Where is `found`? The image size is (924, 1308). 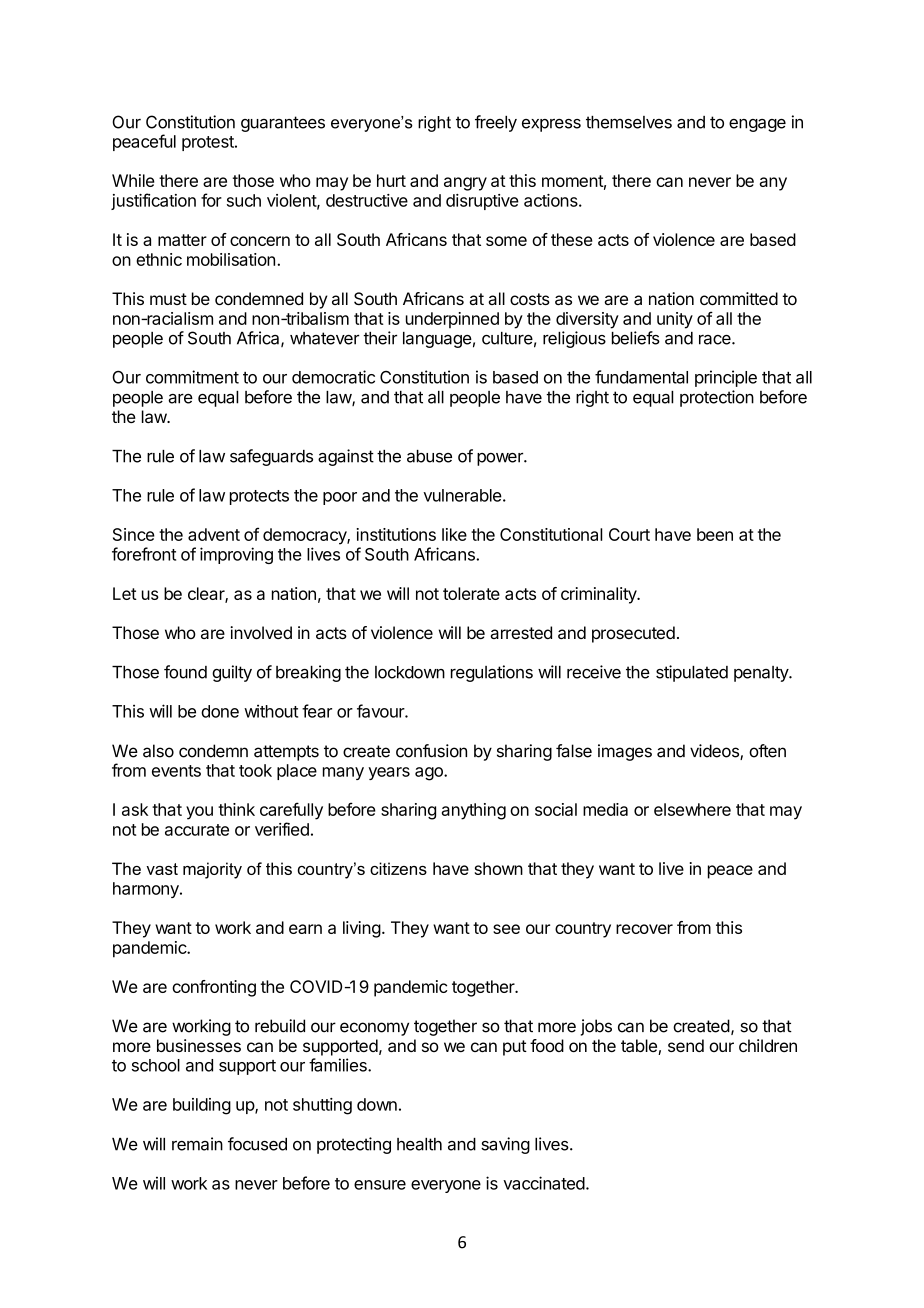
found is located at coordinates (185, 672).
